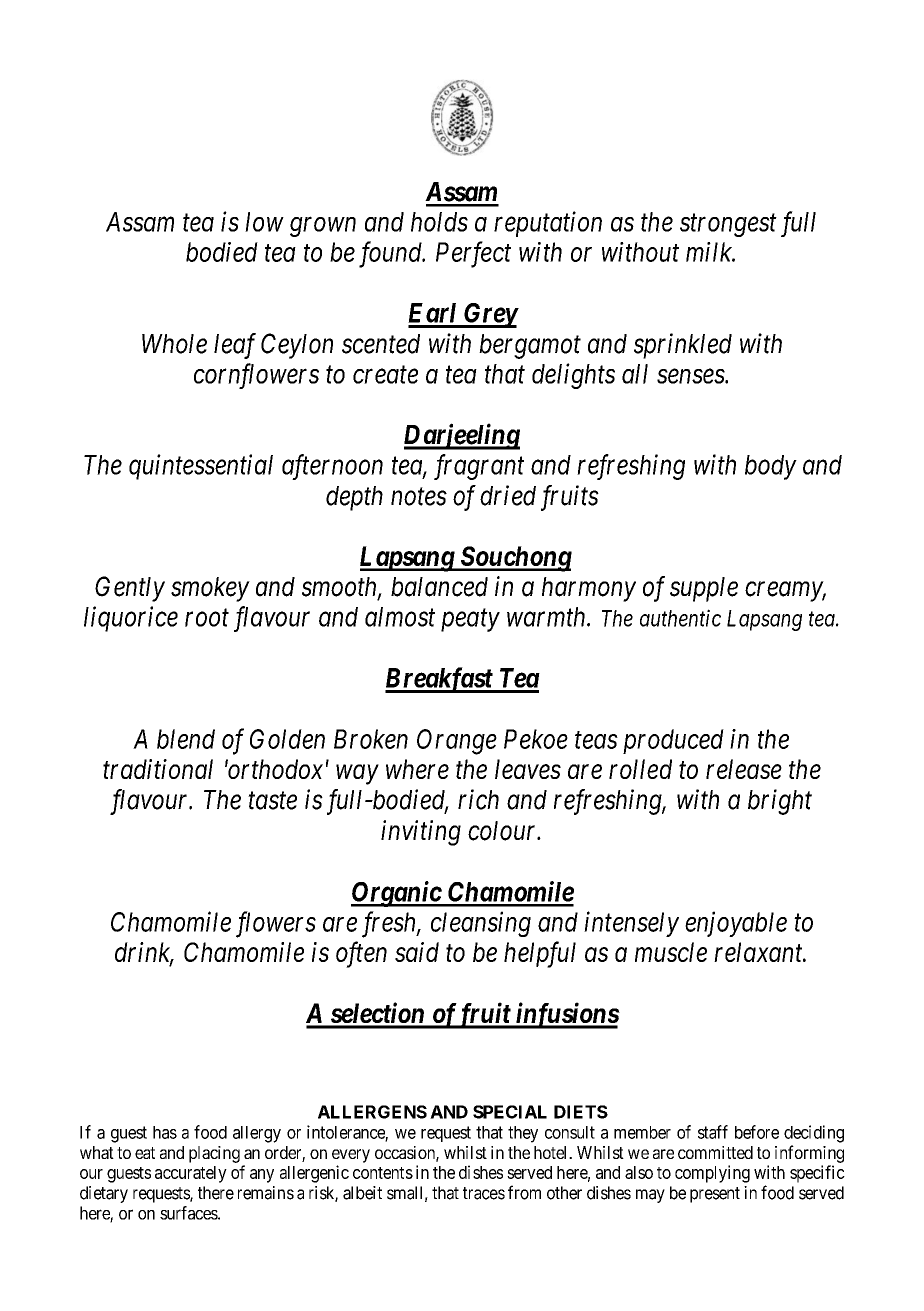 The width and height of the screenshot is (924, 1311). What do you see at coordinates (728, 225) in the screenshot?
I see `strongest` at bounding box center [728, 225].
